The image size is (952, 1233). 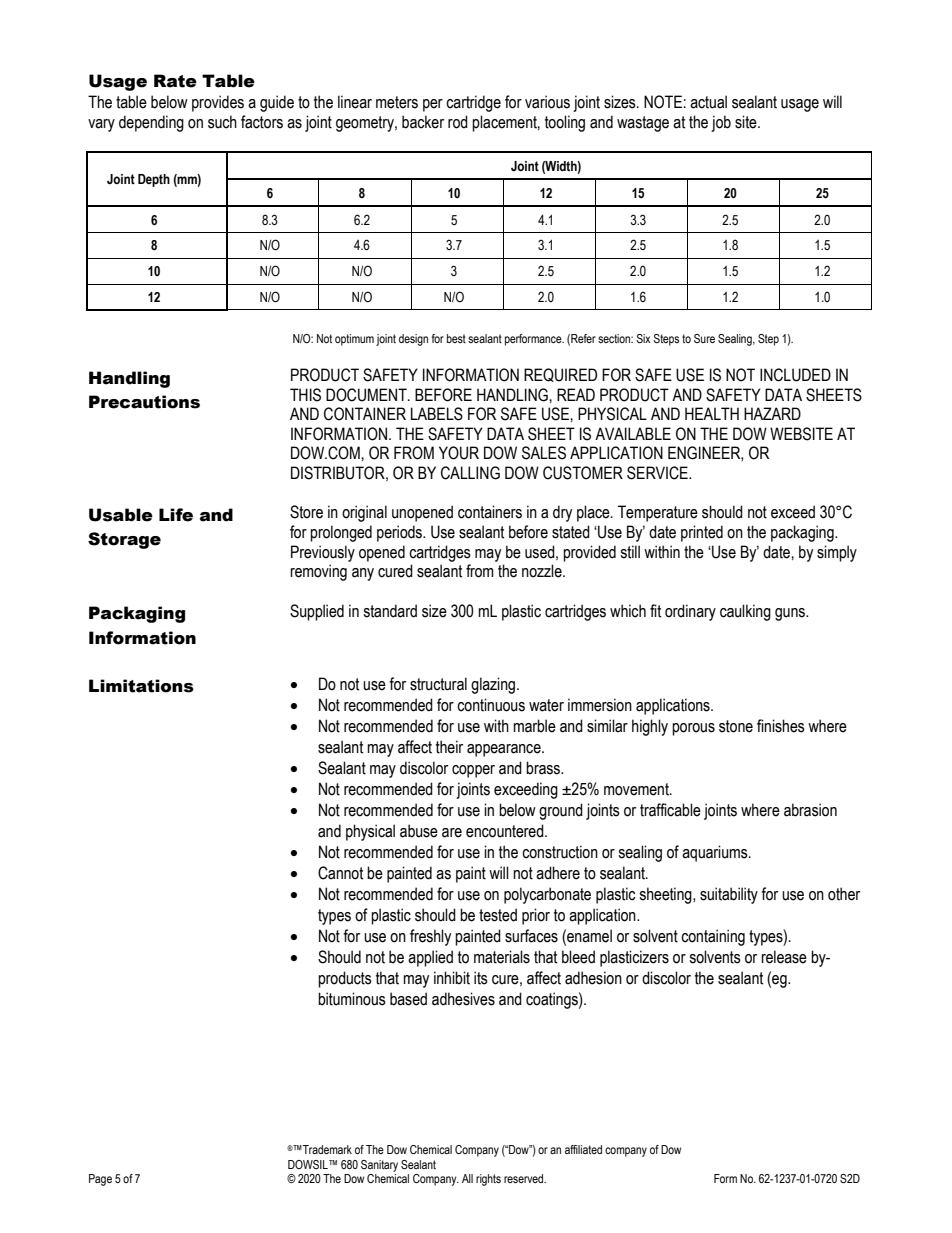 I want to click on YOUR, so click(x=459, y=453).
